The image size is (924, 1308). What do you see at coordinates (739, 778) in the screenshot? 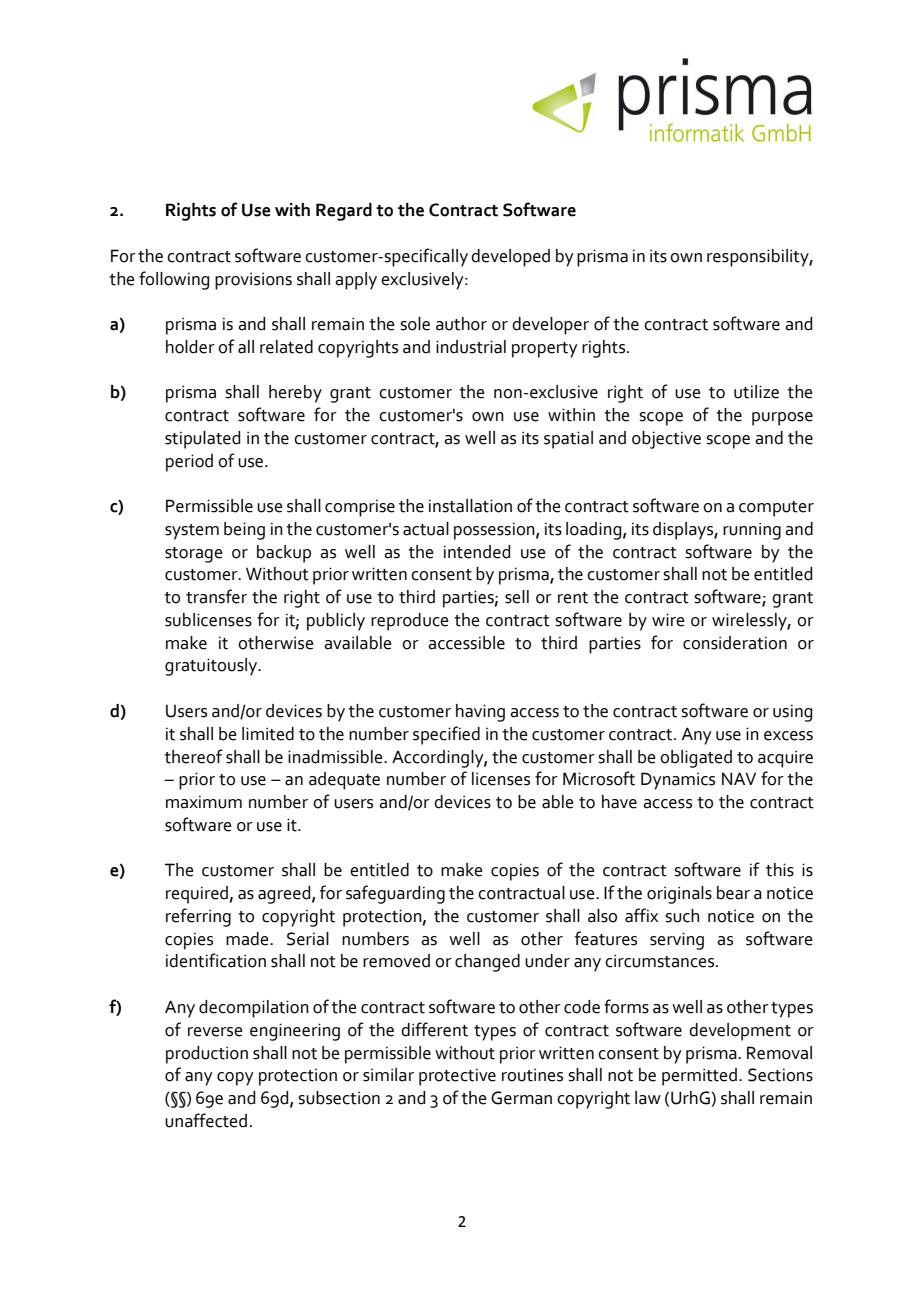
I see `NAV` at bounding box center [739, 778].
